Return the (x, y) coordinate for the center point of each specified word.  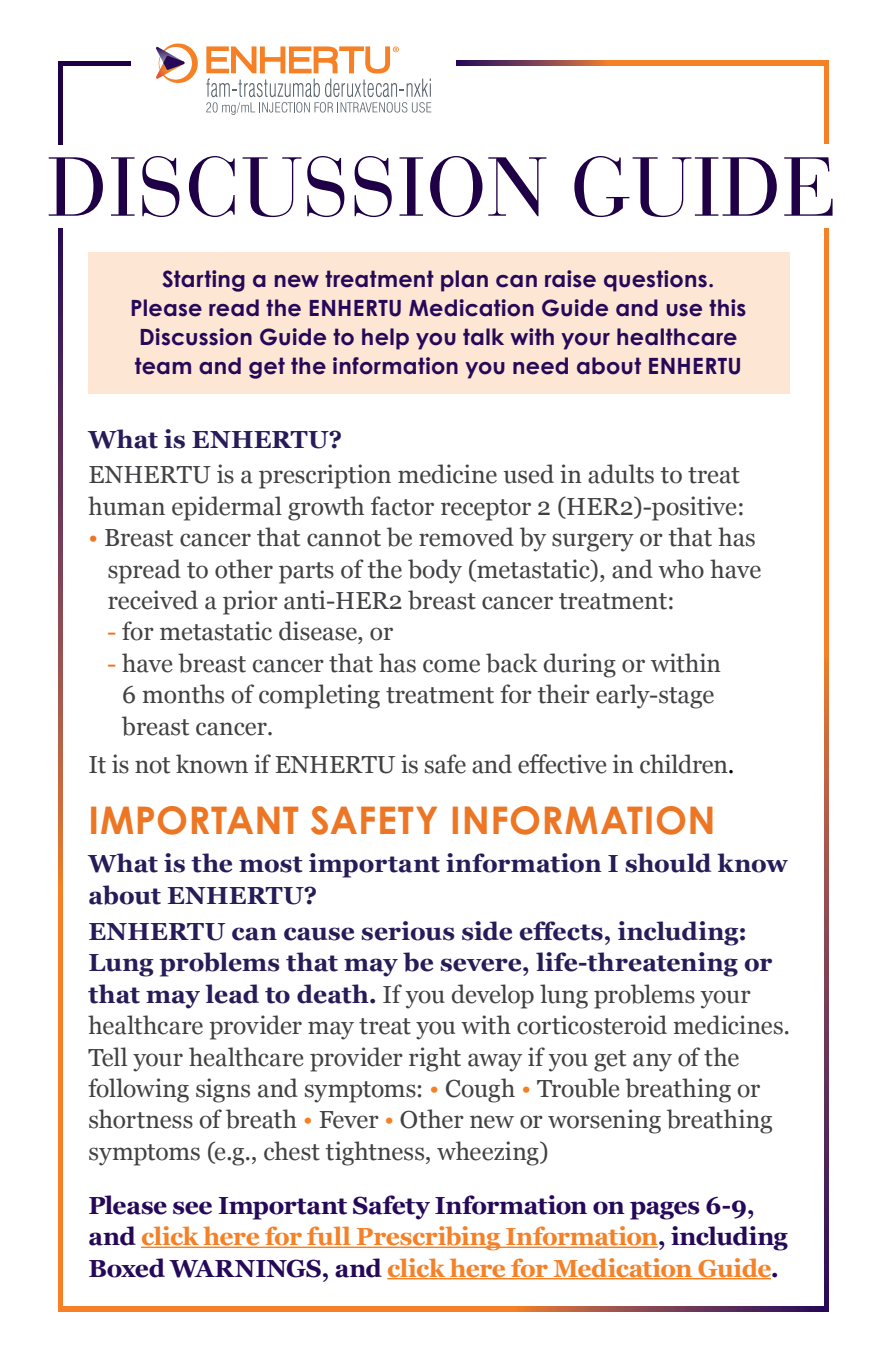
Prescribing (428, 1238)
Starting (203, 281)
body (435, 571)
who (681, 569)
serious (408, 931)
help (385, 339)
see (192, 1208)
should (668, 863)
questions (655, 281)
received (153, 600)
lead (232, 994)
